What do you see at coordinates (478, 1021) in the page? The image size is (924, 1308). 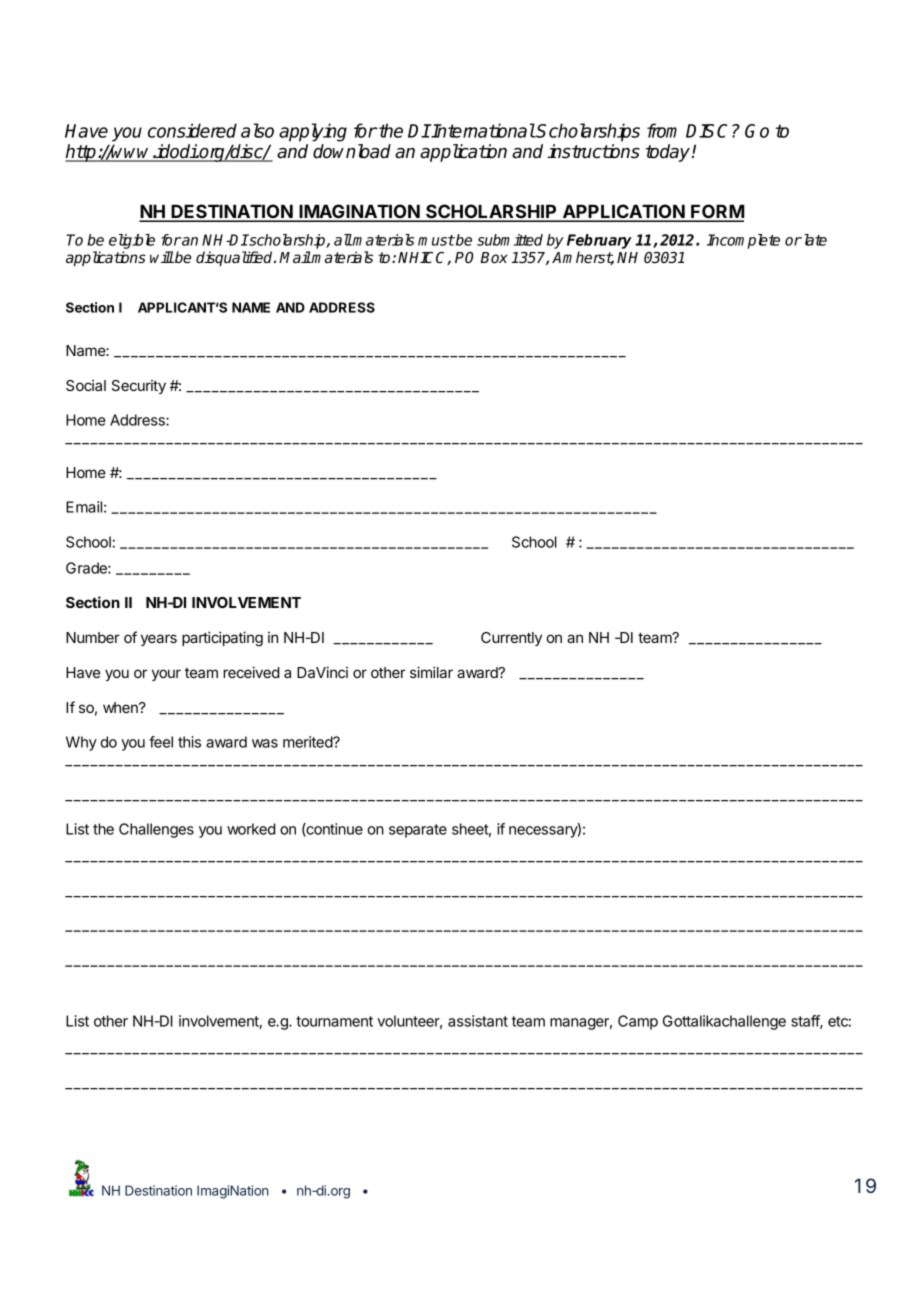 I see `assistant` at bounding box center [478, 1021].
